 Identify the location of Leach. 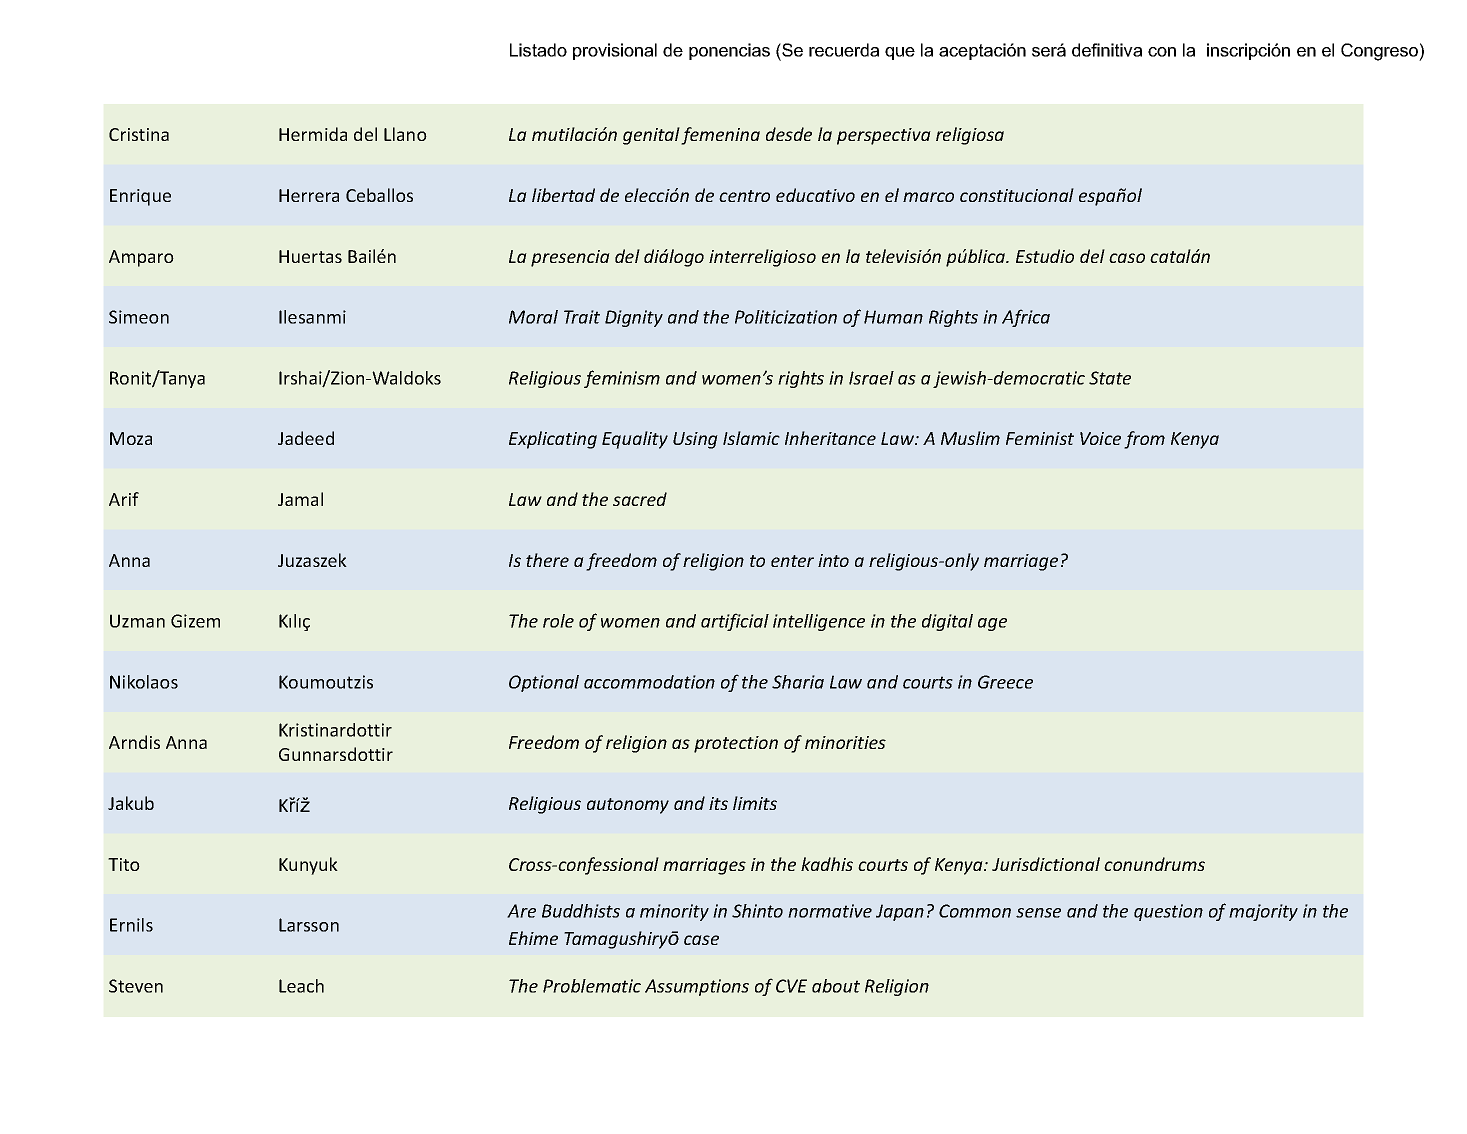
(301, 986).
